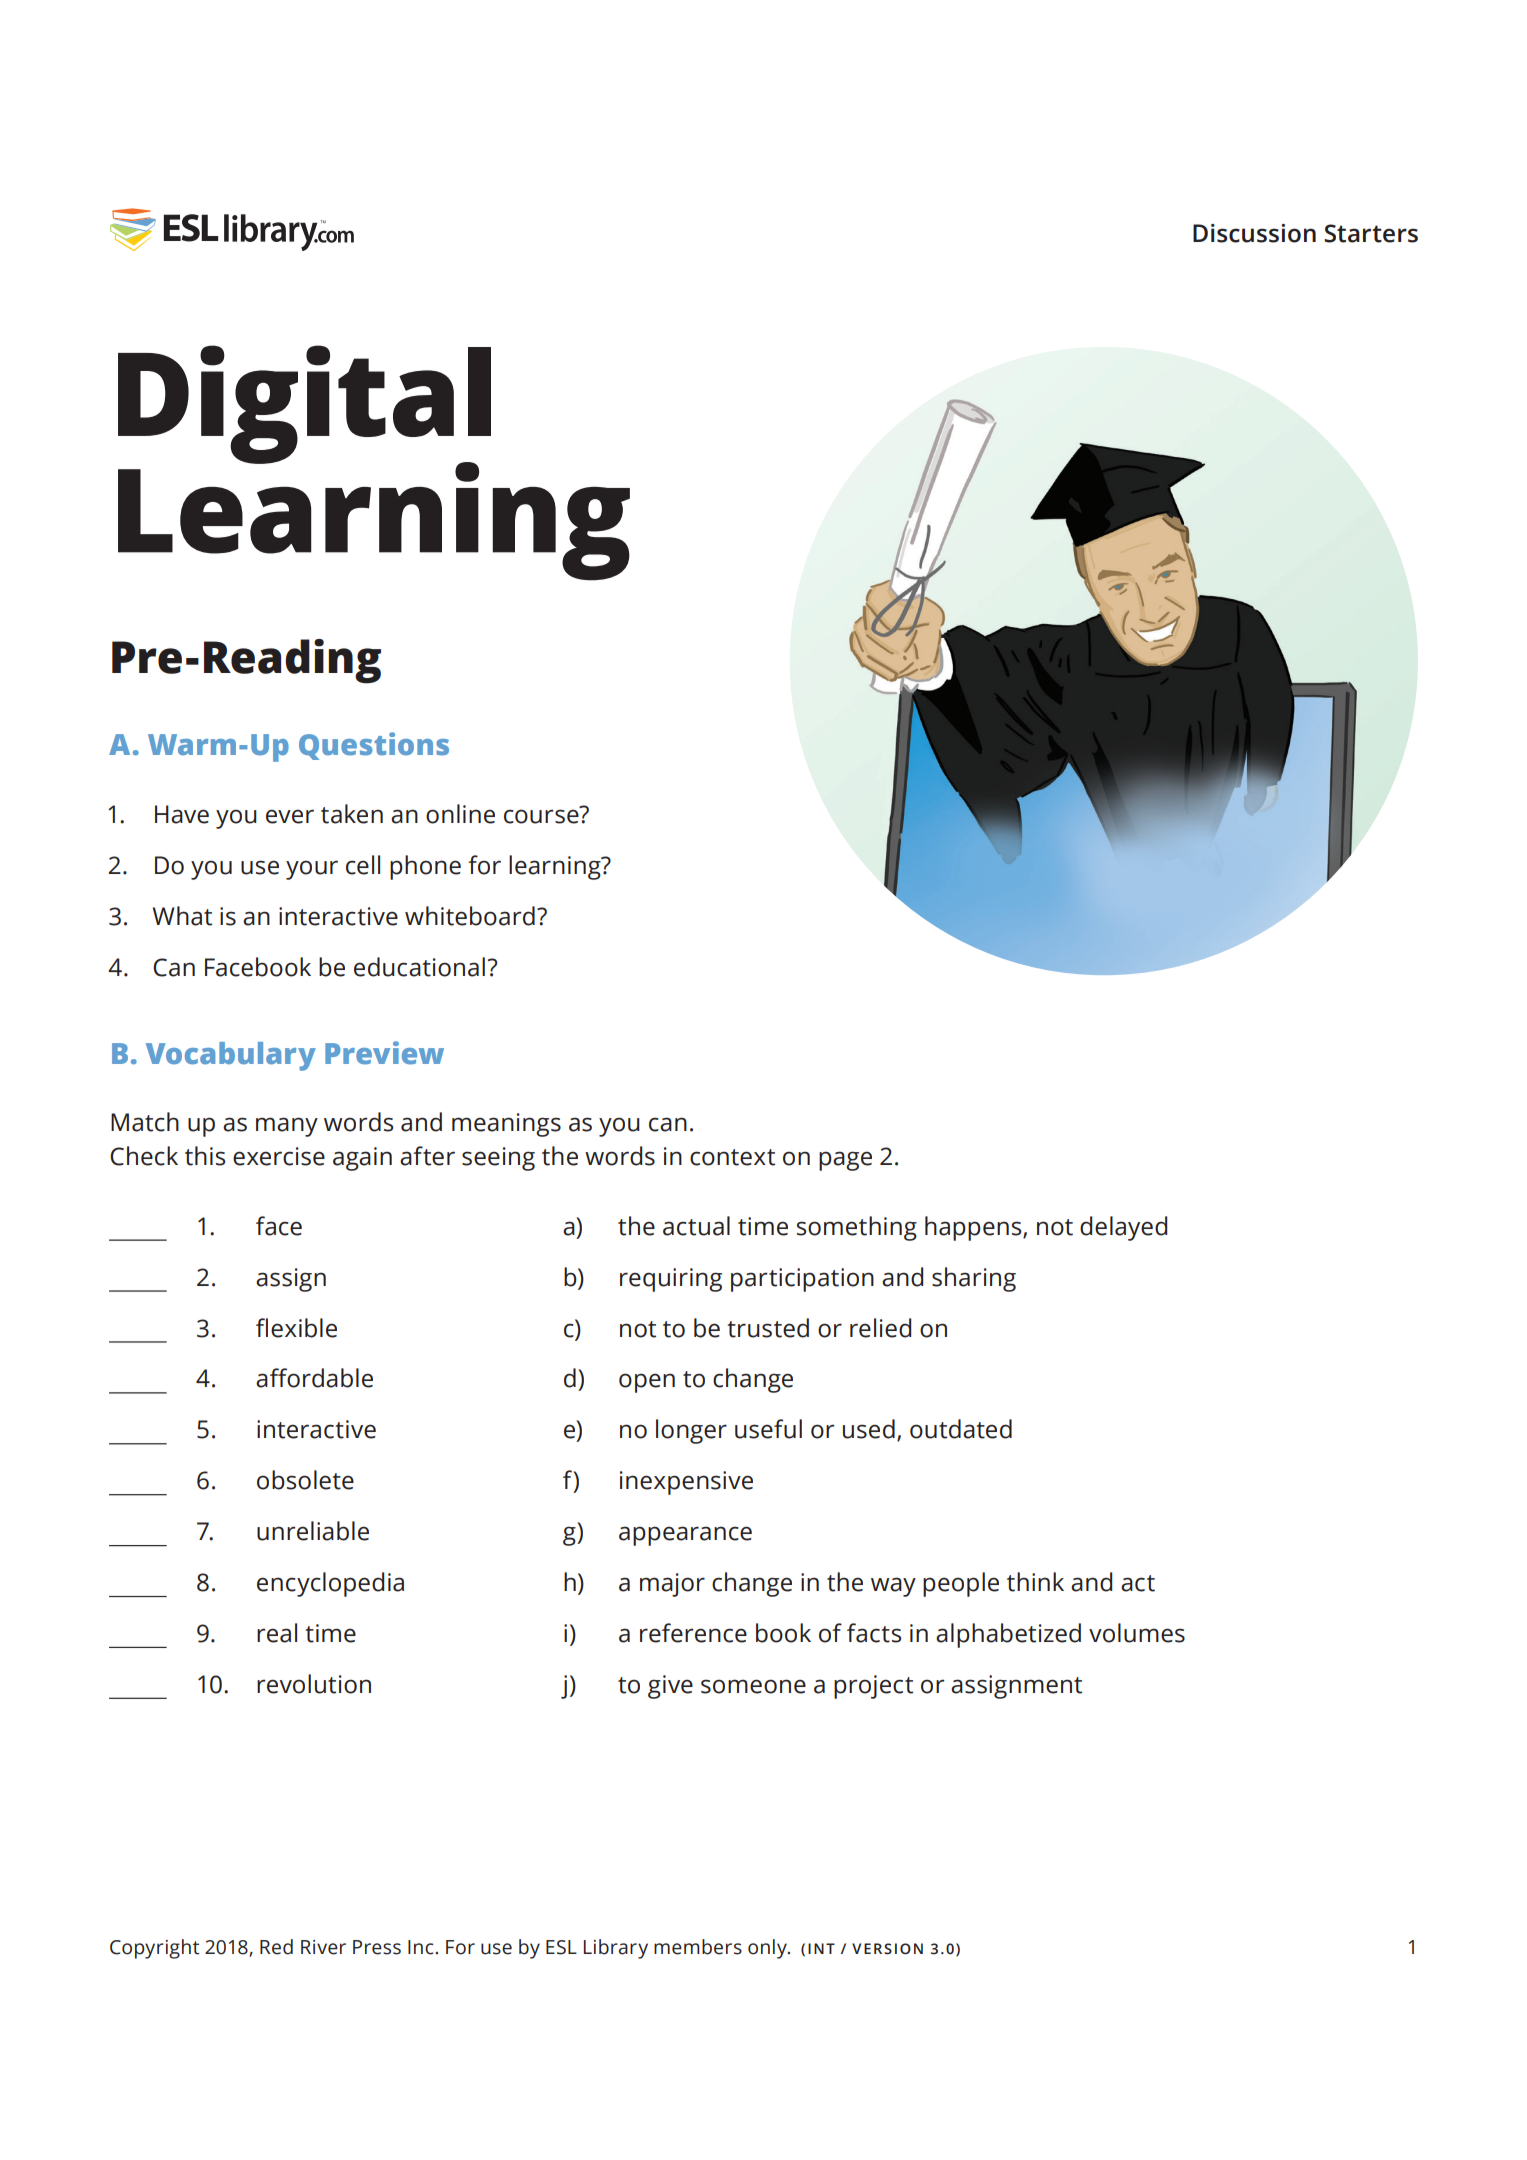  Describe the element at coordinates (845, 1161) in the screenshot. I see `page` at that location.
